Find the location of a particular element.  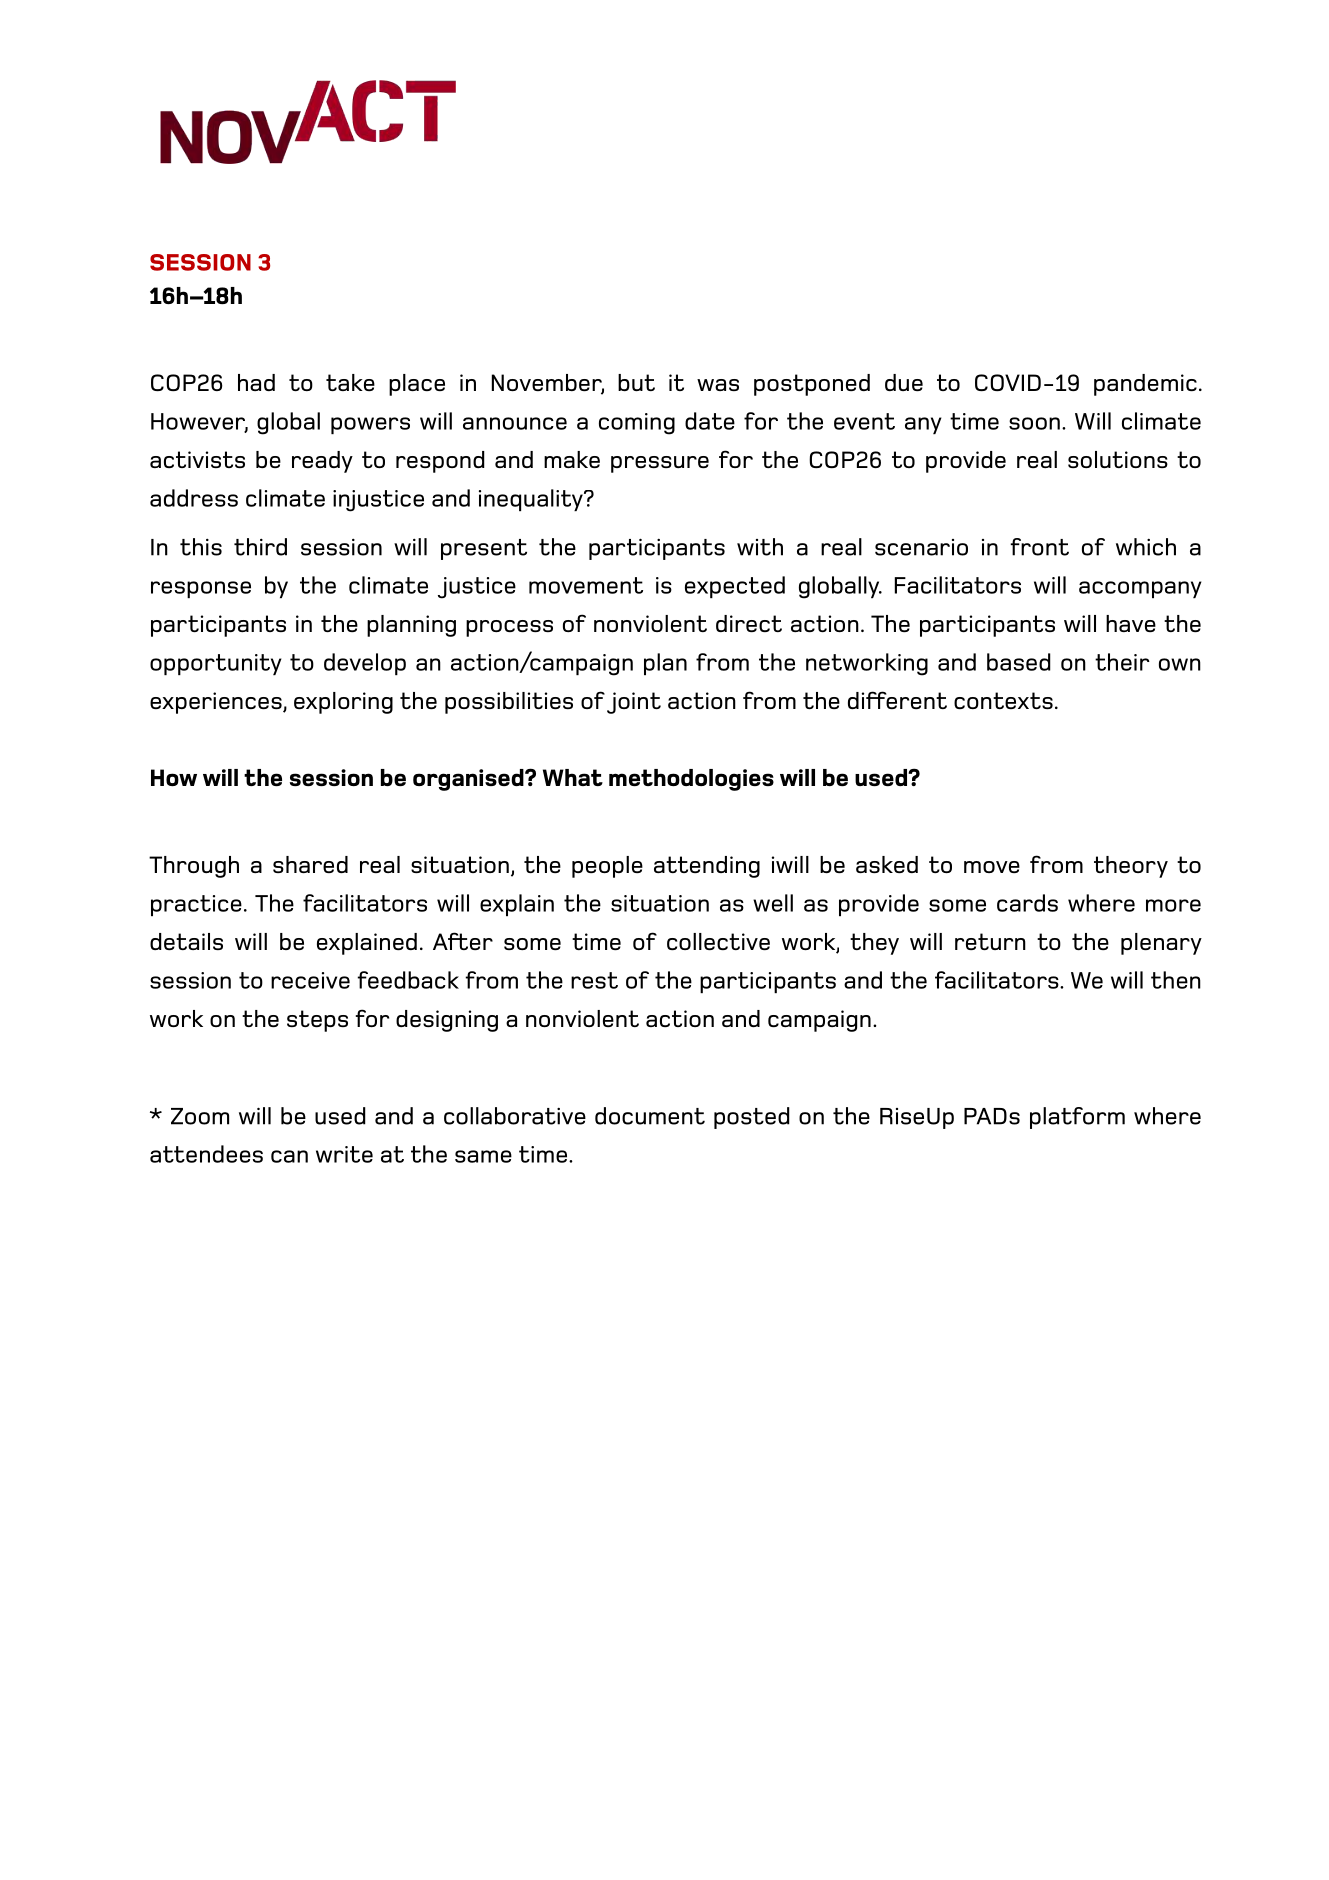

take is located at coordinates (350, 382).
